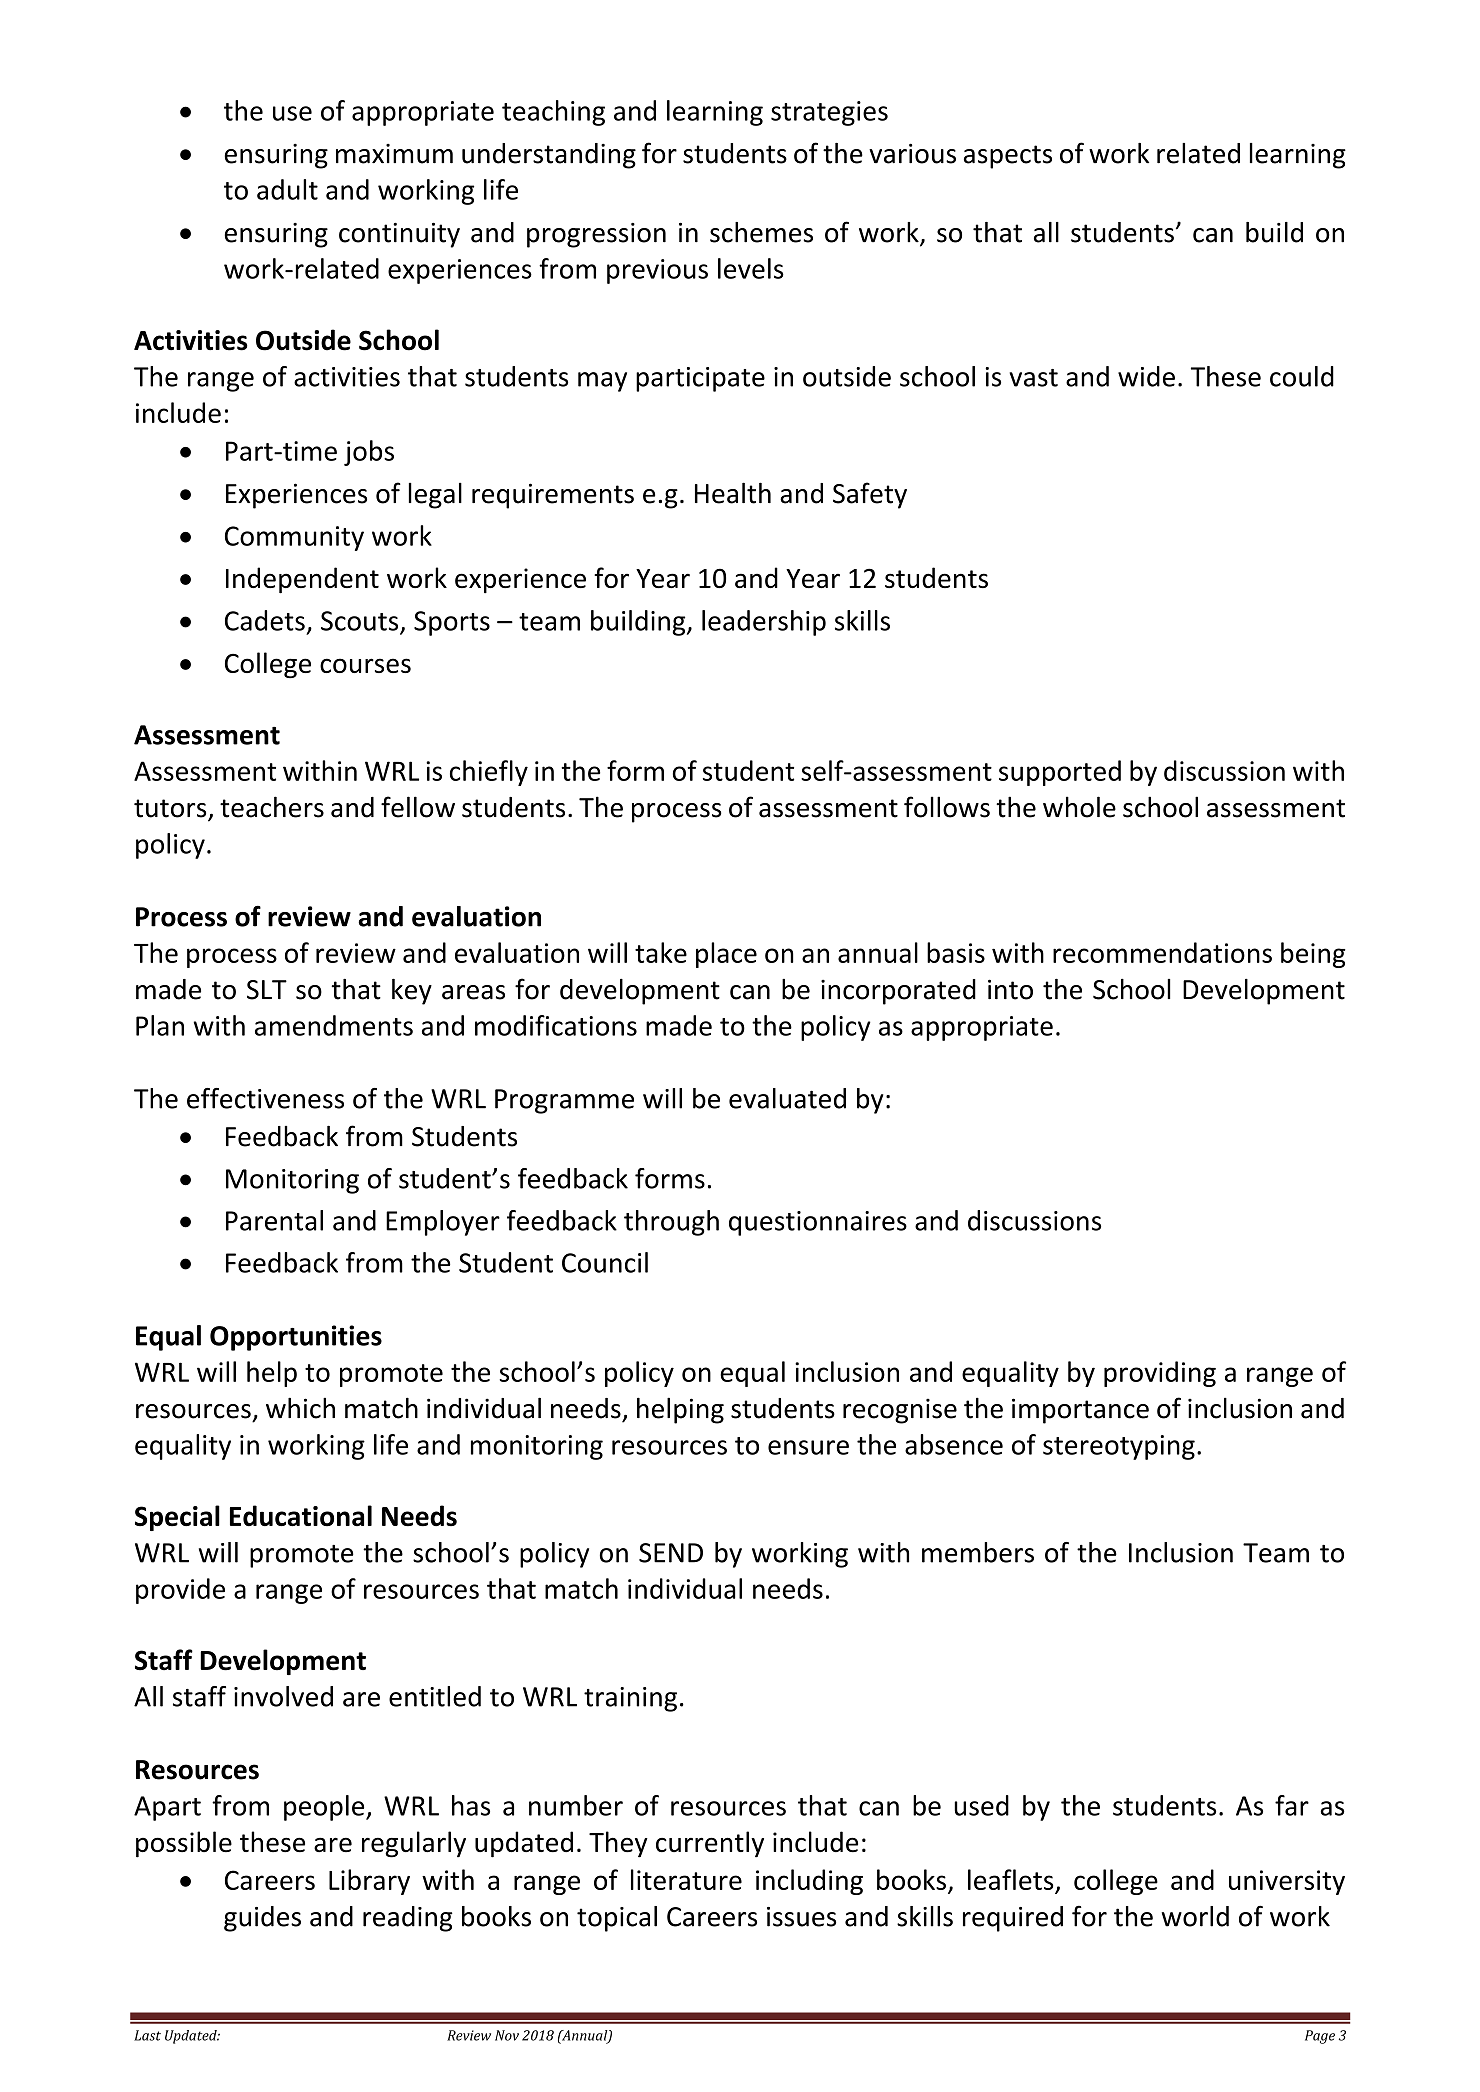 This image has width=1480, height=2092. I want to click on aspects, so click(1008, 157).
